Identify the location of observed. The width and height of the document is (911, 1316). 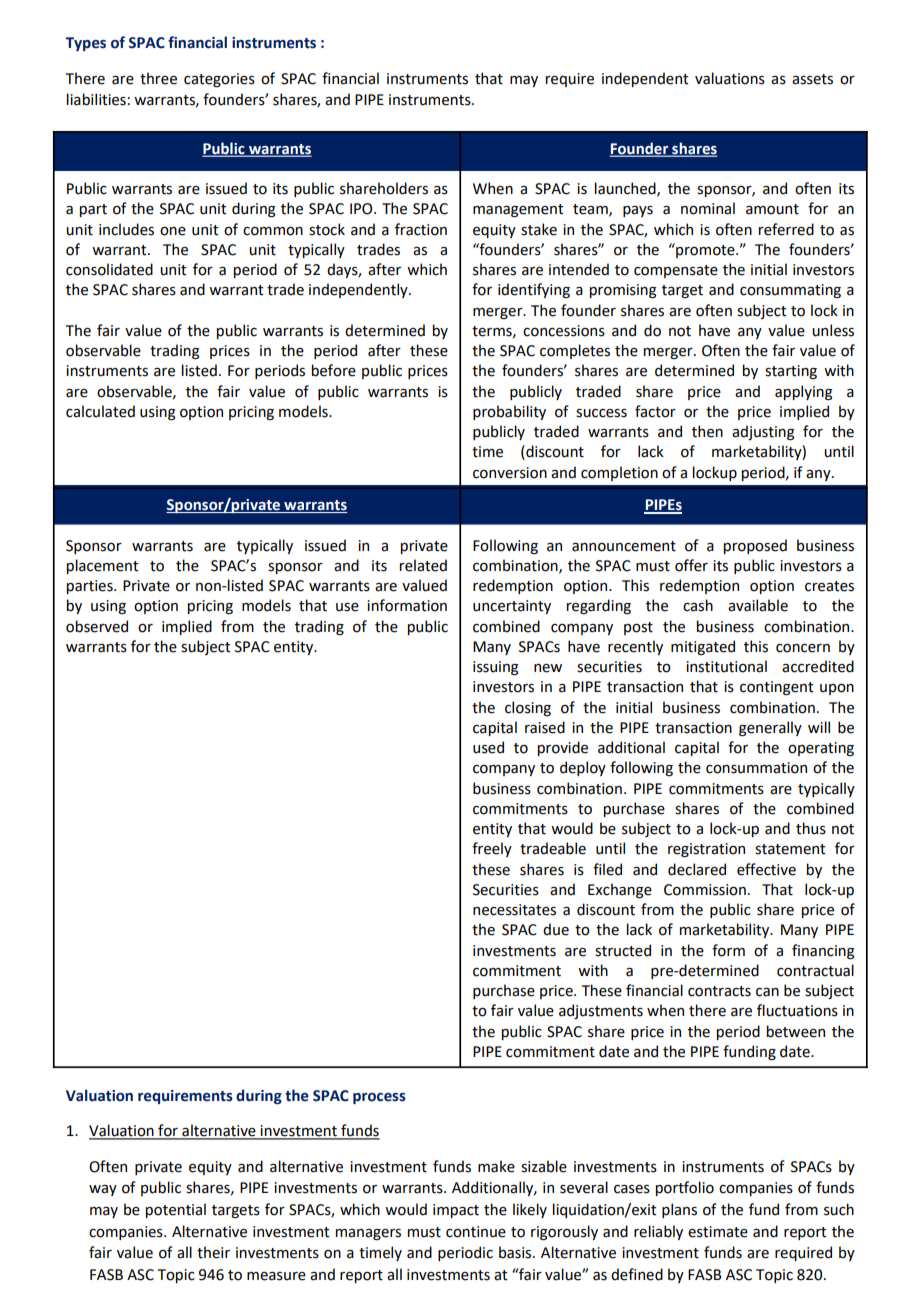
(97, 626).
